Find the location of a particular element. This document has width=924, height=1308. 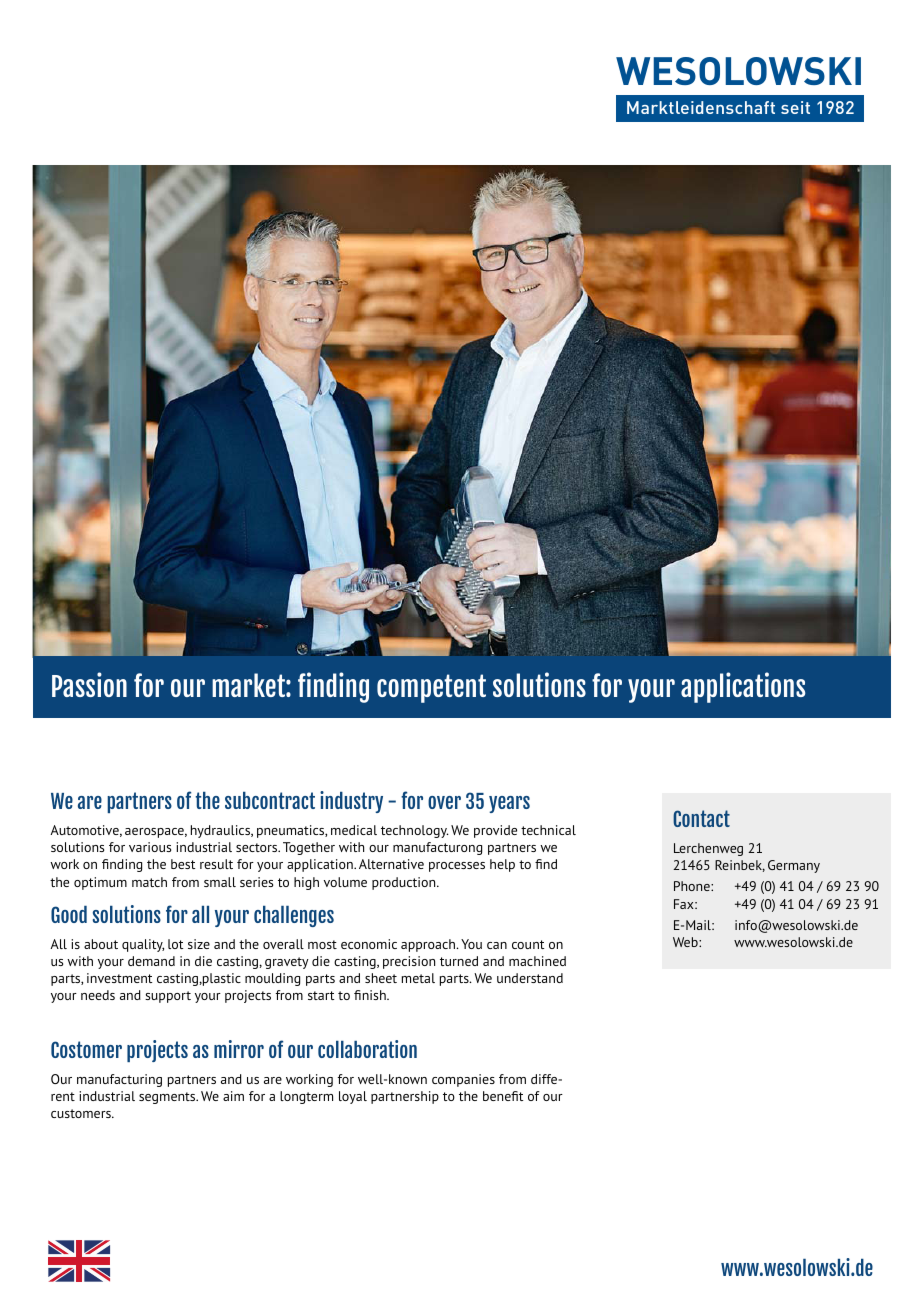

Web is located at coordinates (686, 942).
